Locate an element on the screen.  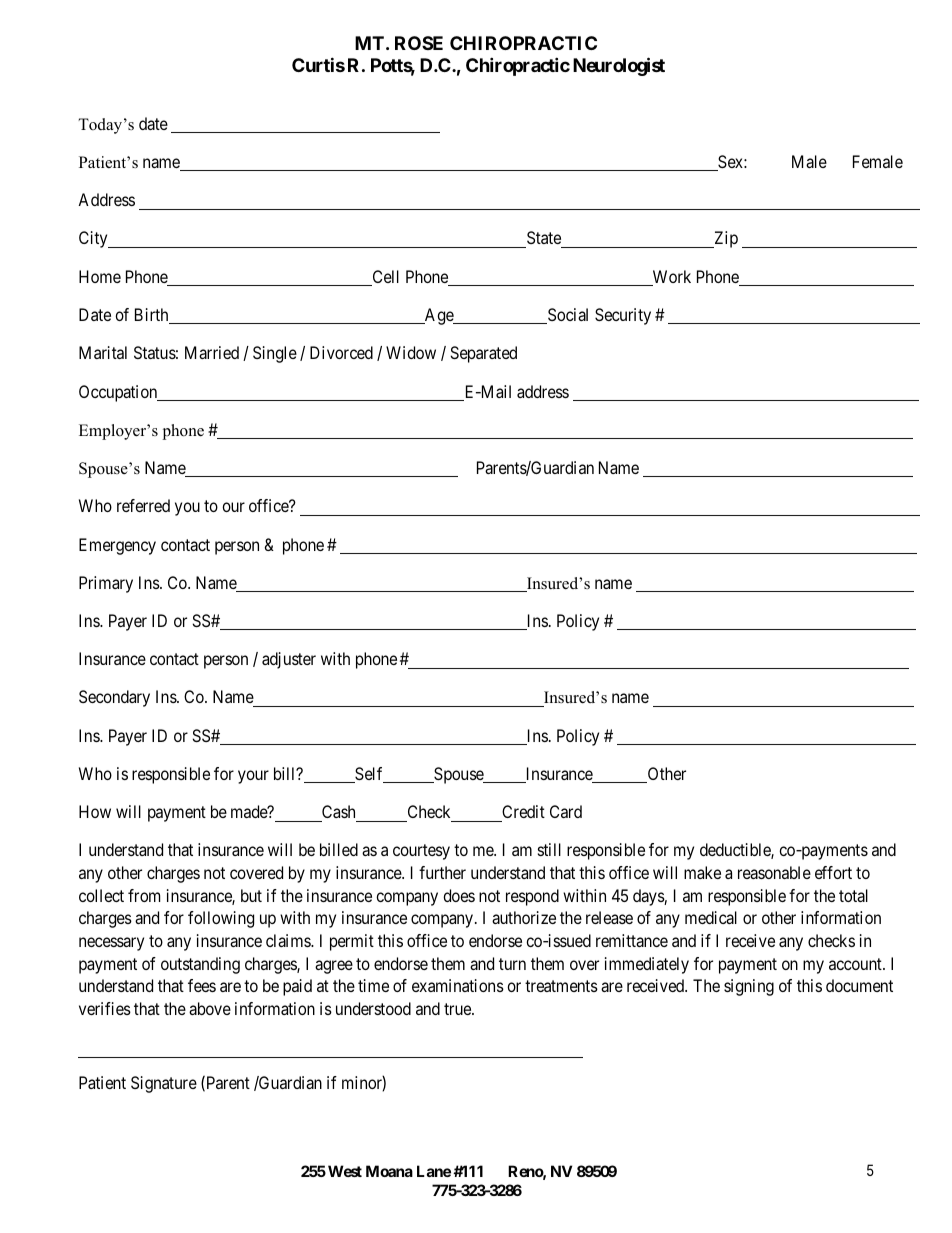
Neurologist is located at coordinates (619, 66).
